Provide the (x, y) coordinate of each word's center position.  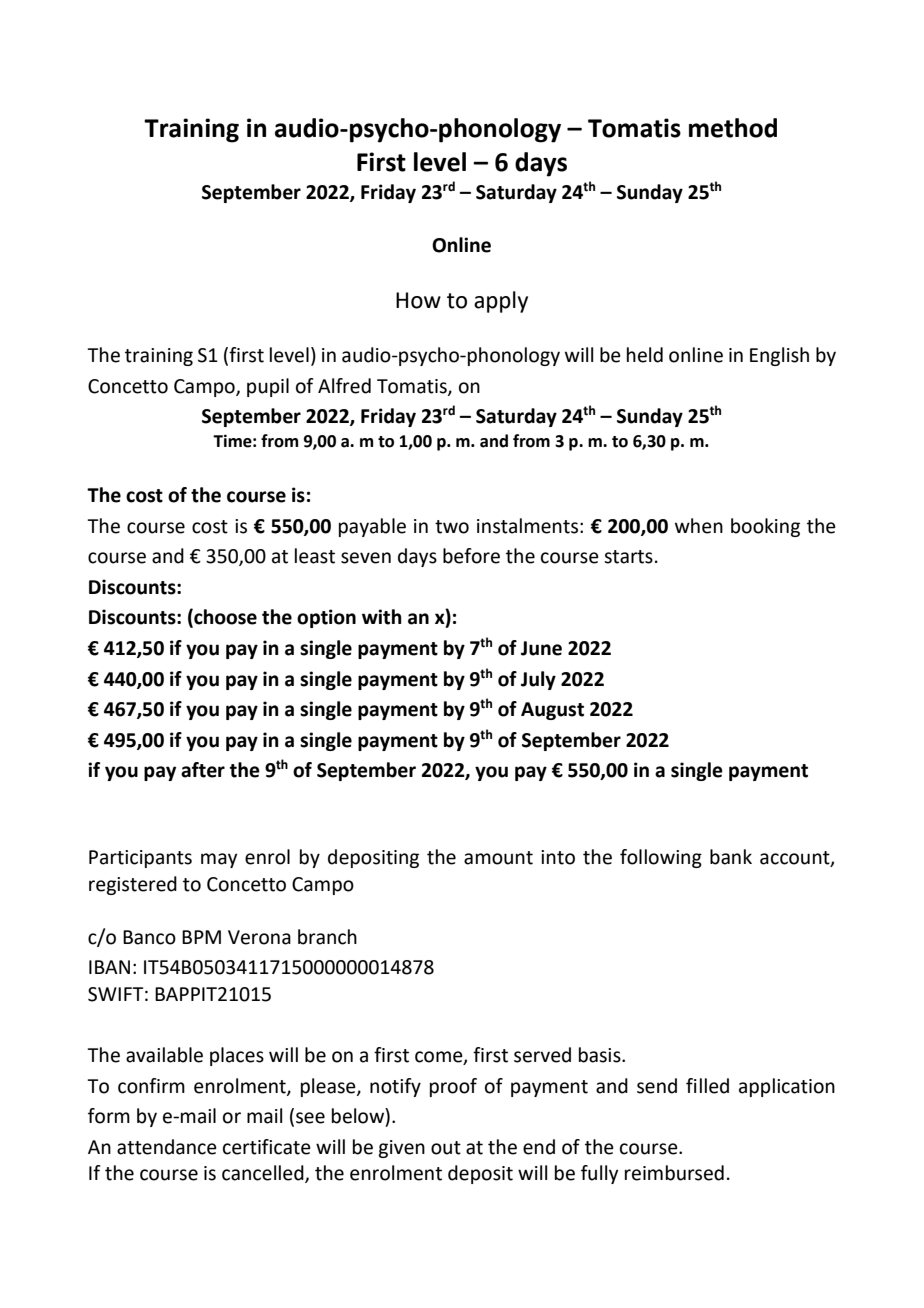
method (733, 128)
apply (501, 302)
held (645, 355)
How (418, 300)
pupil (268, 387)
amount (498, 858)
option (326, 618)
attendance (167, 1147)
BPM (201, 937)
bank (731, 857)
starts (628, 557)
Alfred (344, 386)
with (382, 617)
